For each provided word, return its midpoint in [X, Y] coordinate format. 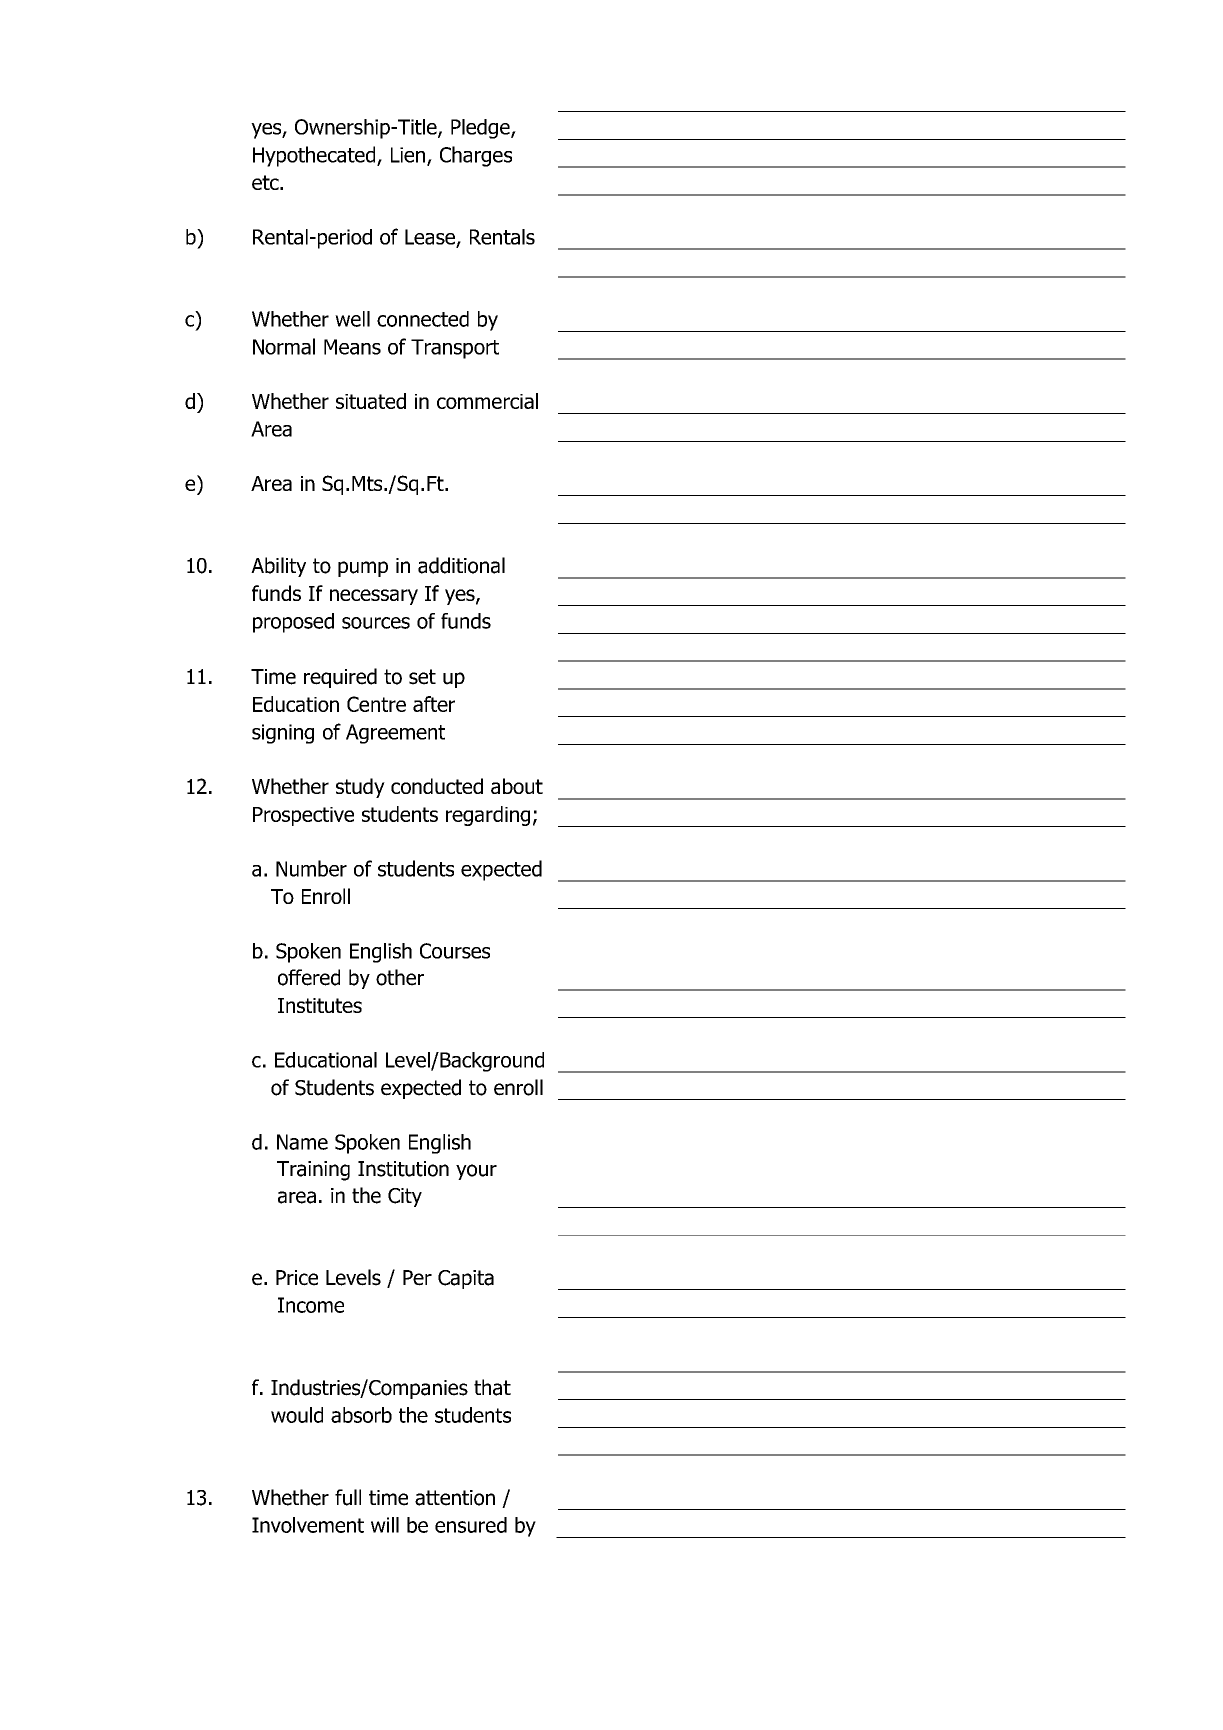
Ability [278, 567]
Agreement [395, 734]
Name [302, 1142]
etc [266, 182]
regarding [488, 816]
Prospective [303, 816]
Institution [403, 1169]
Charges [476, 156]
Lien [408, 155]
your [476, 1172]
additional [461, 565]
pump [363, 569]
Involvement [308, 1525]
